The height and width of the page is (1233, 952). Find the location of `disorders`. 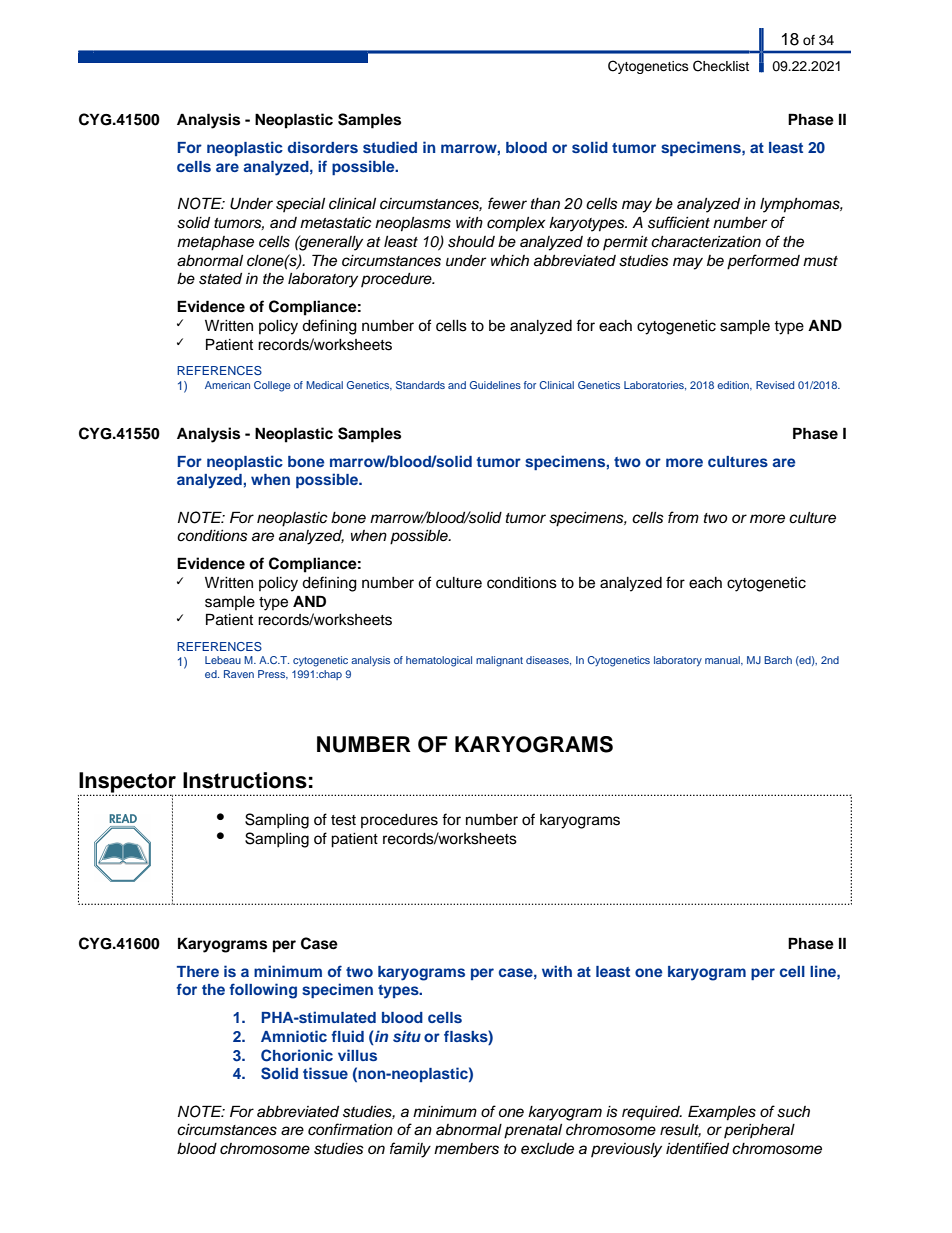

disorders is located at coordinates (323, 147).
